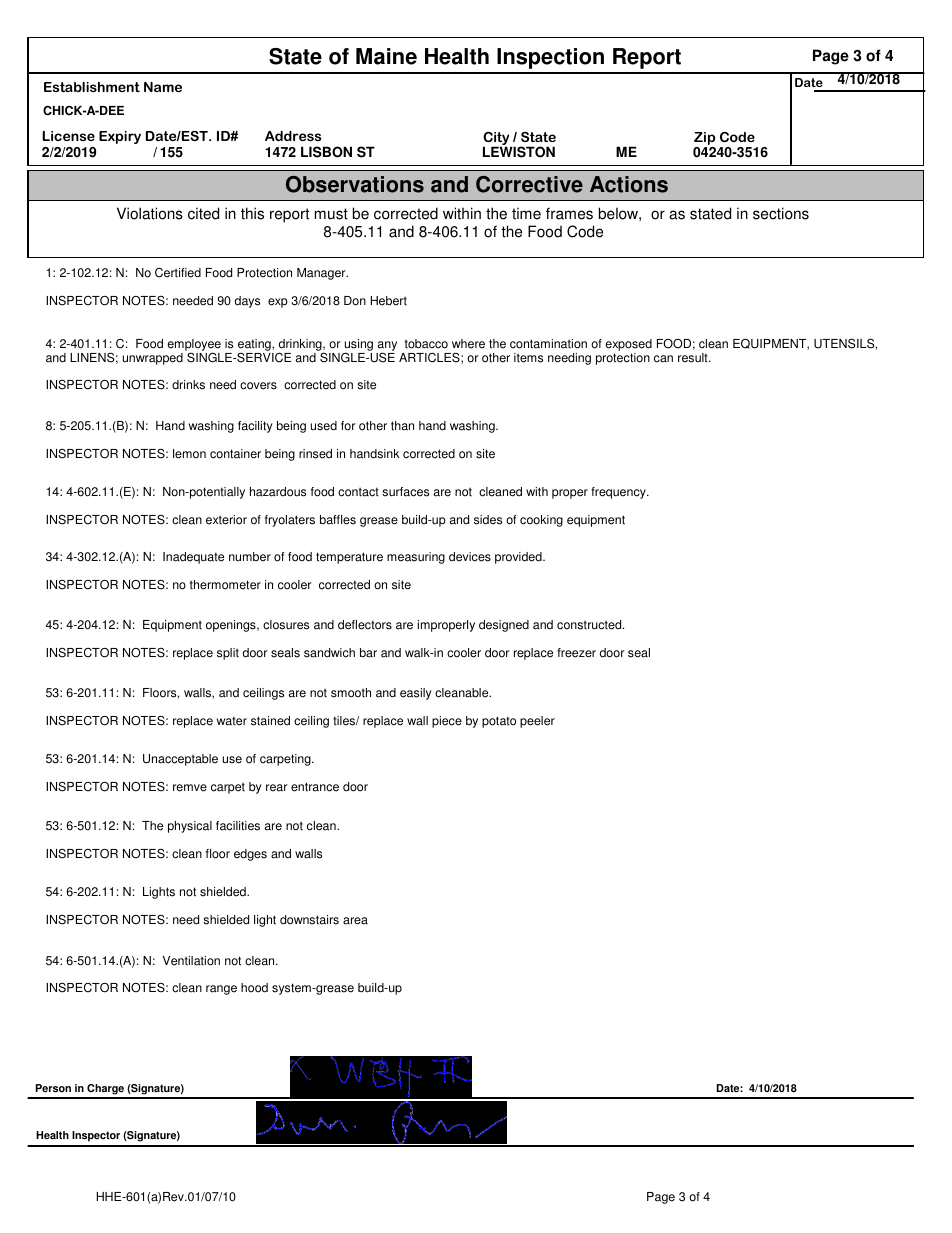 The height and width of the document is (1233, 952). Describe the element at coordinates (386, 56) in the document. I see `Maine` at that location.
